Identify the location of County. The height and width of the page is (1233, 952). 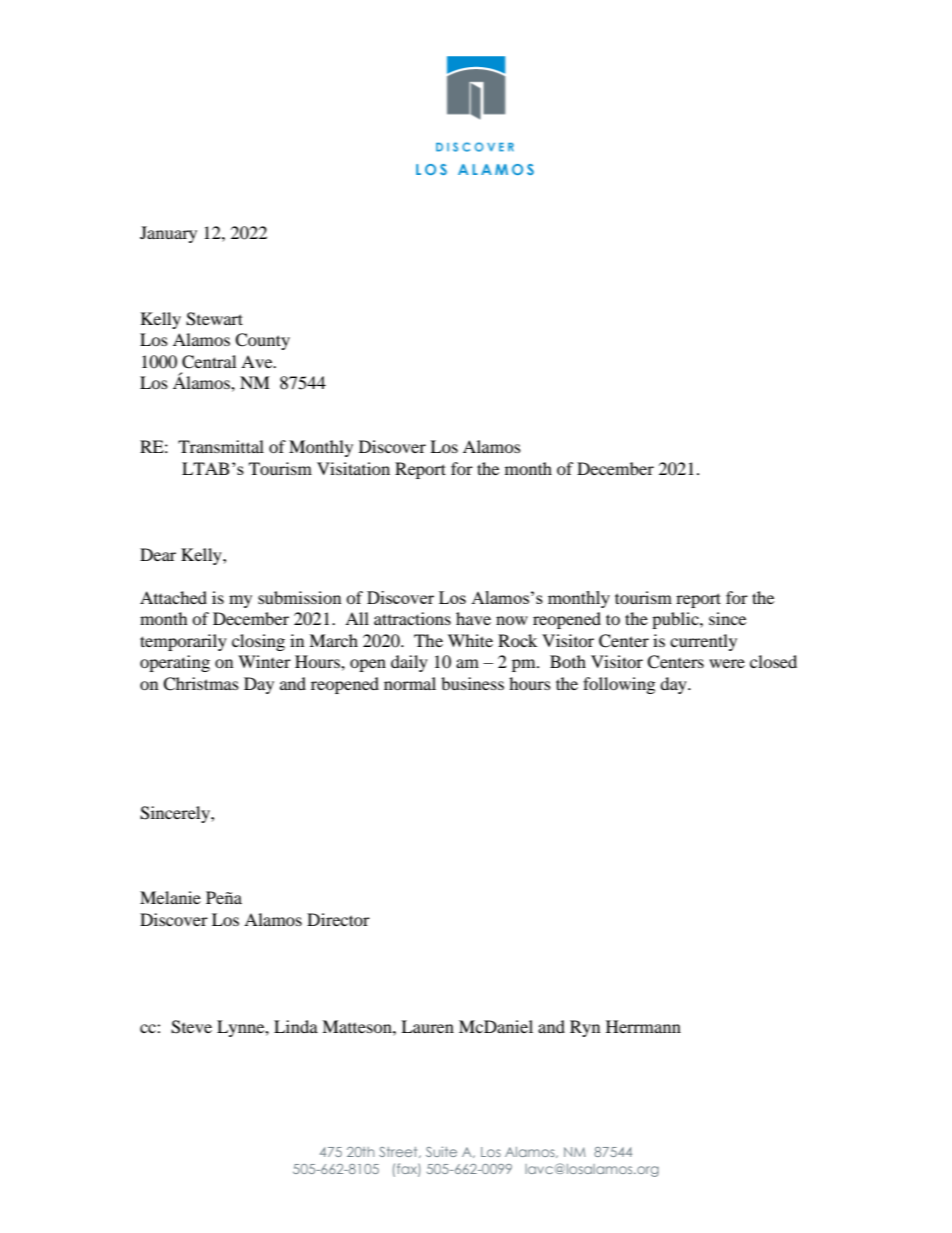
(262, 341).
